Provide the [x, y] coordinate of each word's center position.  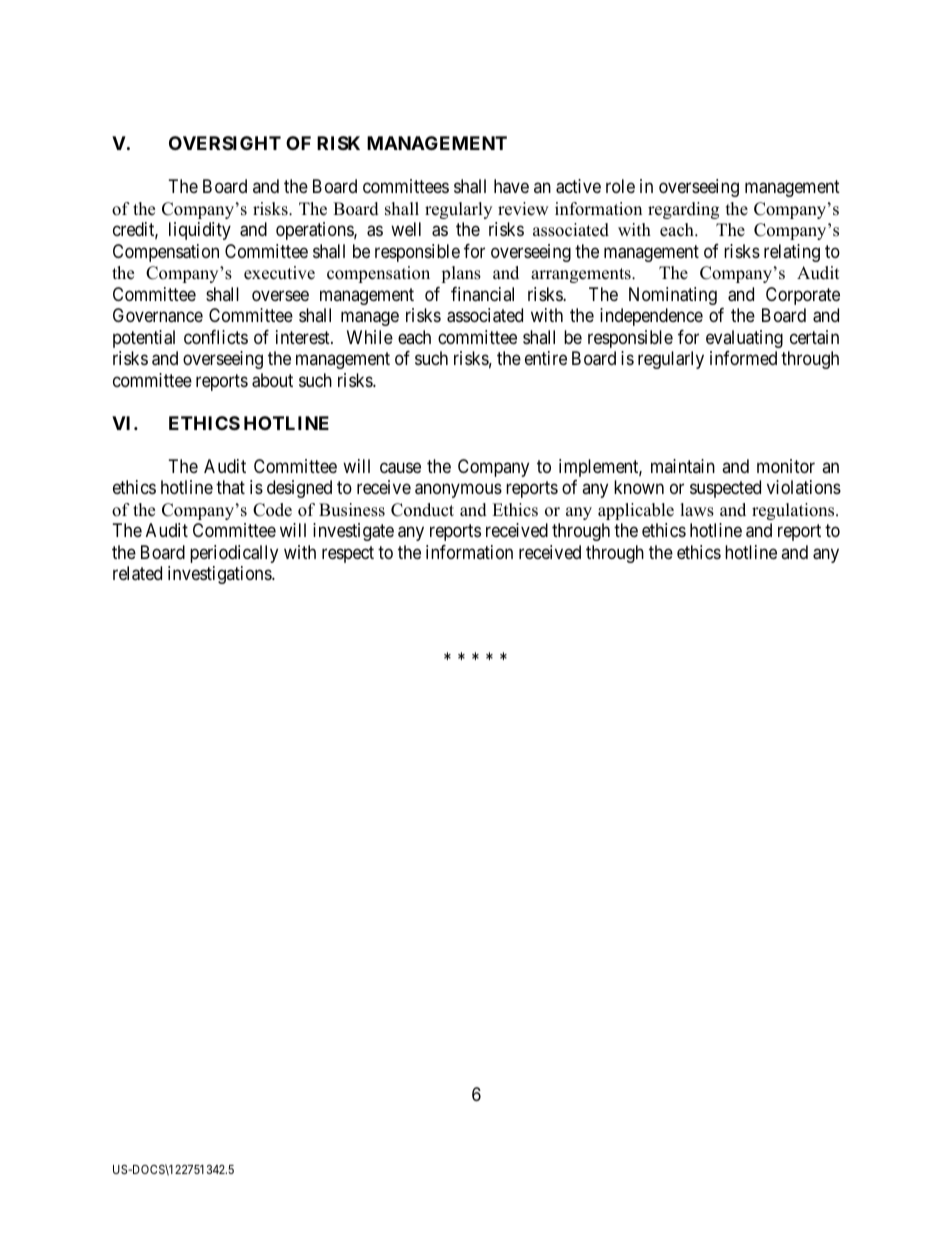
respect [348, 554]
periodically [234, 554]
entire [546, 358]
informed [743, 358]
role [620, 186]
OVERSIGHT [225, 143]
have [511, 186]
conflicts [216, 337]
